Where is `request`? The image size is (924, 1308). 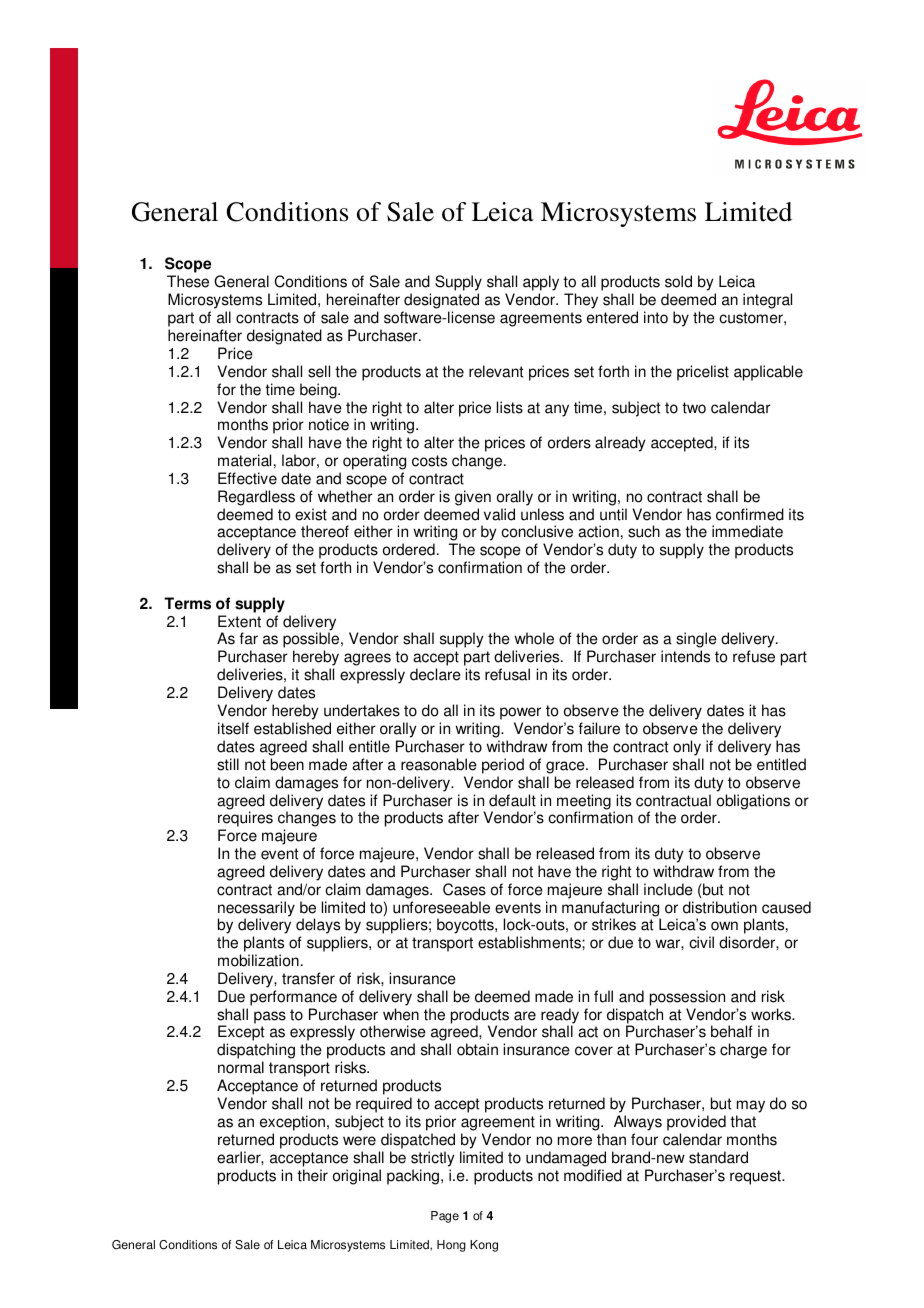 request is located at coordinates (756, 1177).
